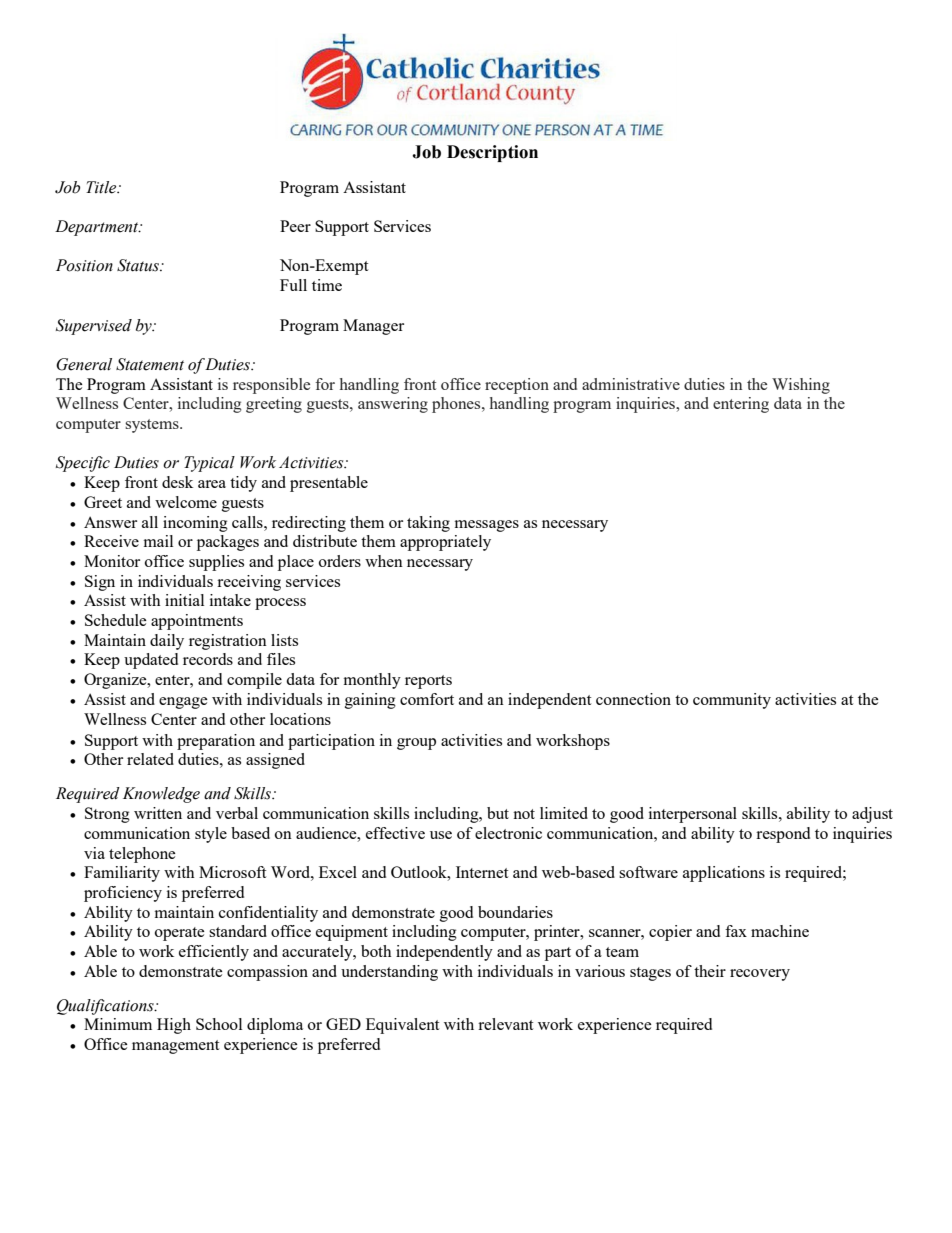  What do you see at coordinates (216, 742) in the image?
I see `preparation` at bounding box center [216, 742].
